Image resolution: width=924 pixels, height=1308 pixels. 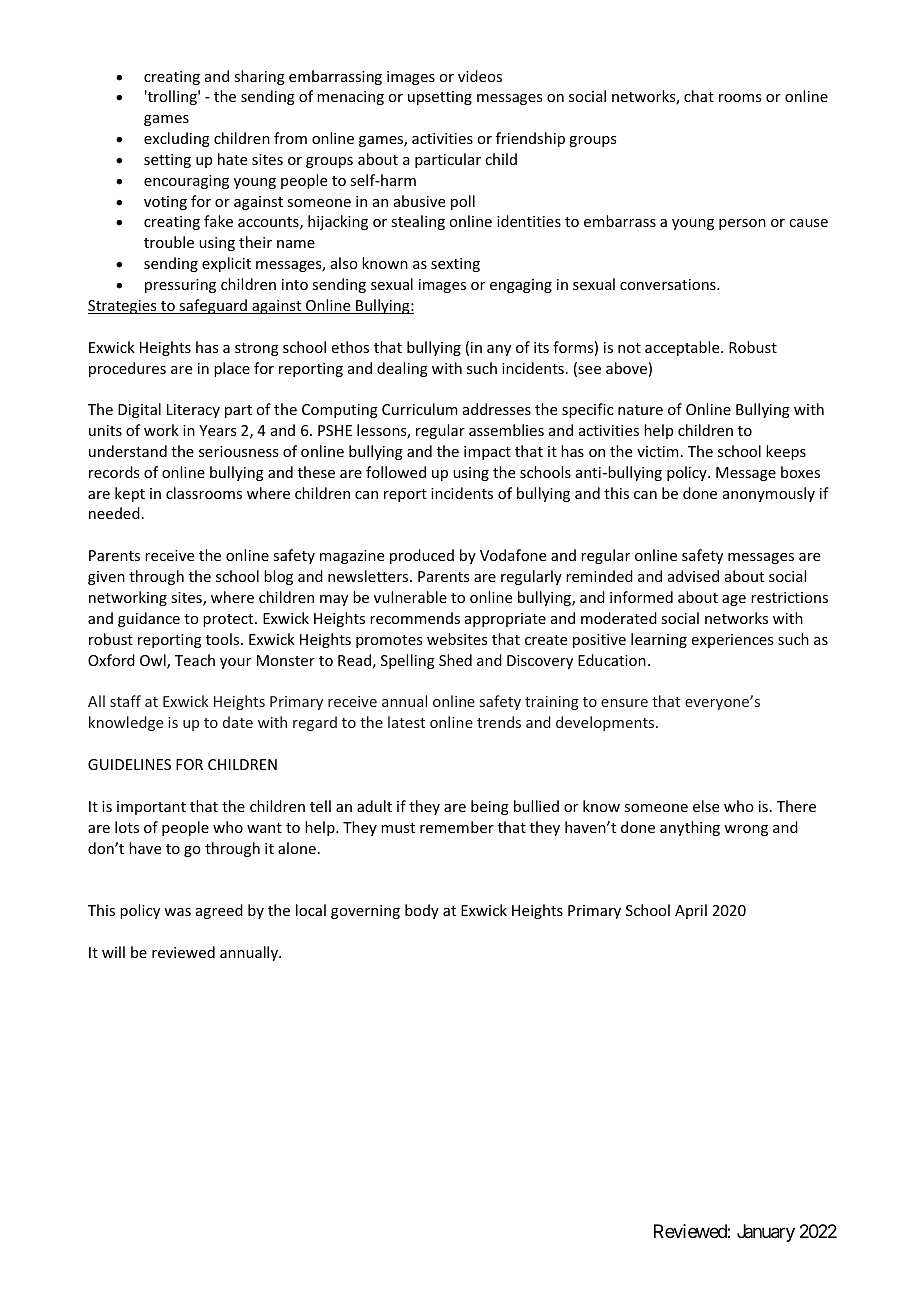 I want to click on important, so click(x=151, y=808).
